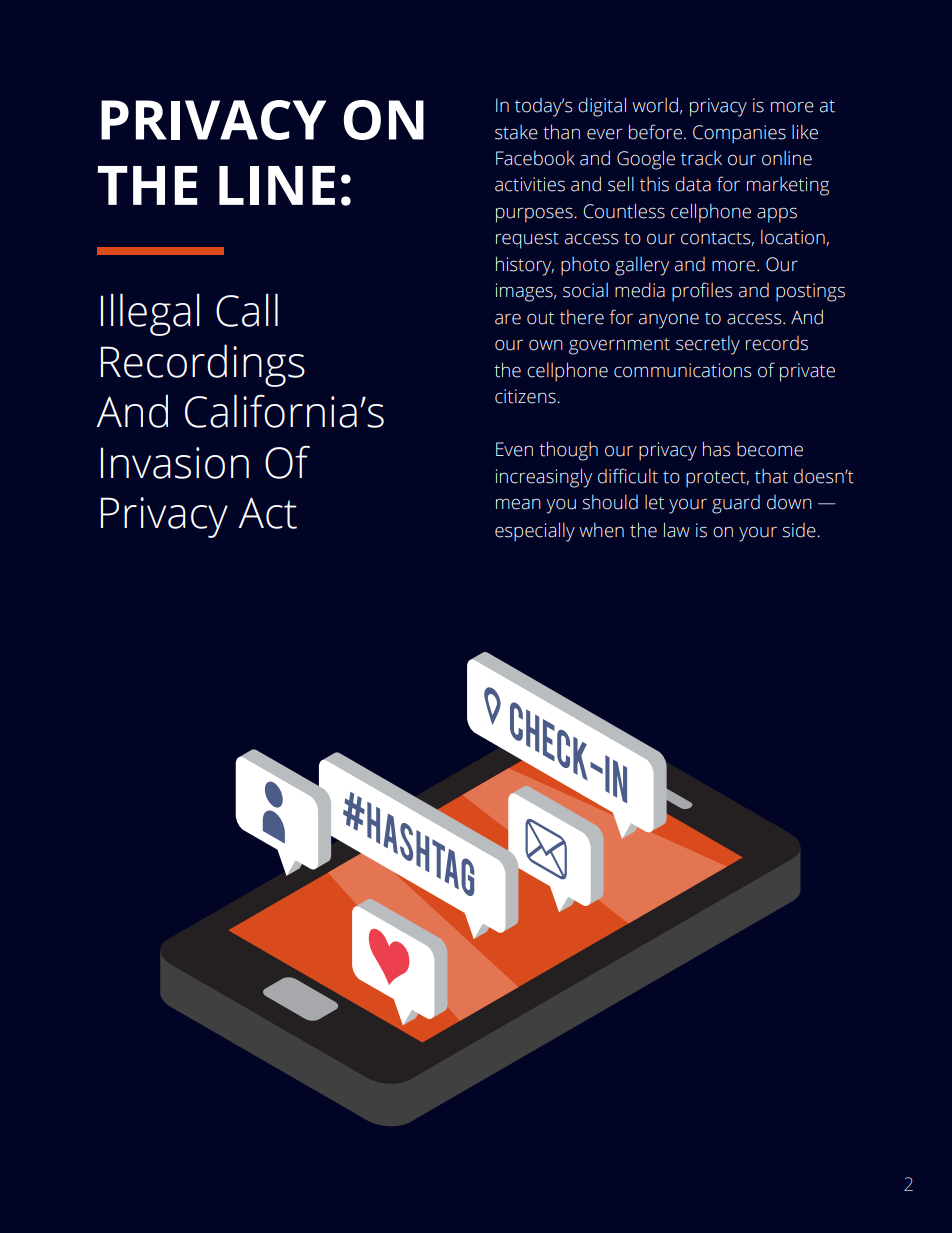 This screenshot has width=952, height=1233. I want to click on mean, so click(518, 504).
